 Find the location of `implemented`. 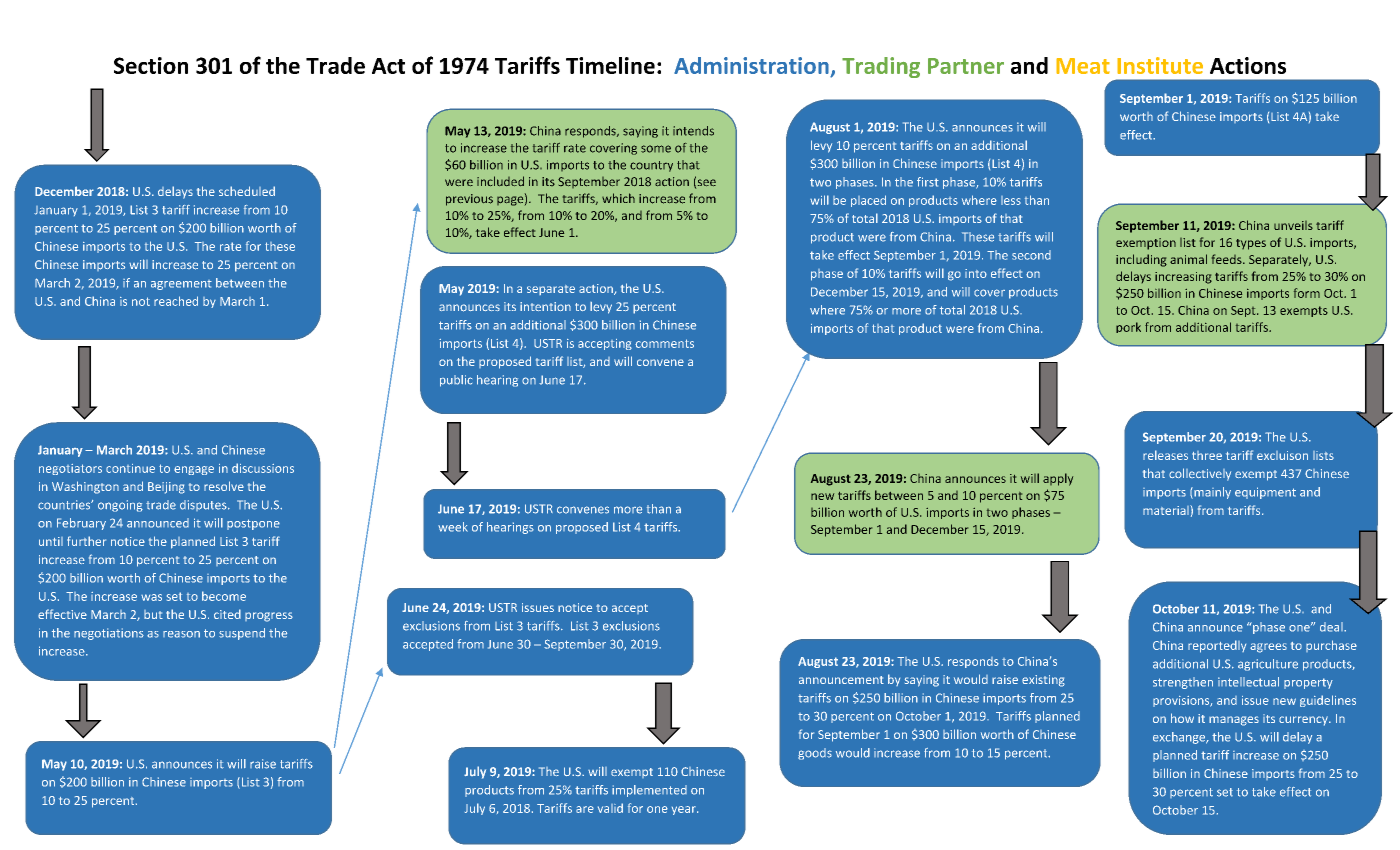

implemented is located at coordinates (649, 791).
